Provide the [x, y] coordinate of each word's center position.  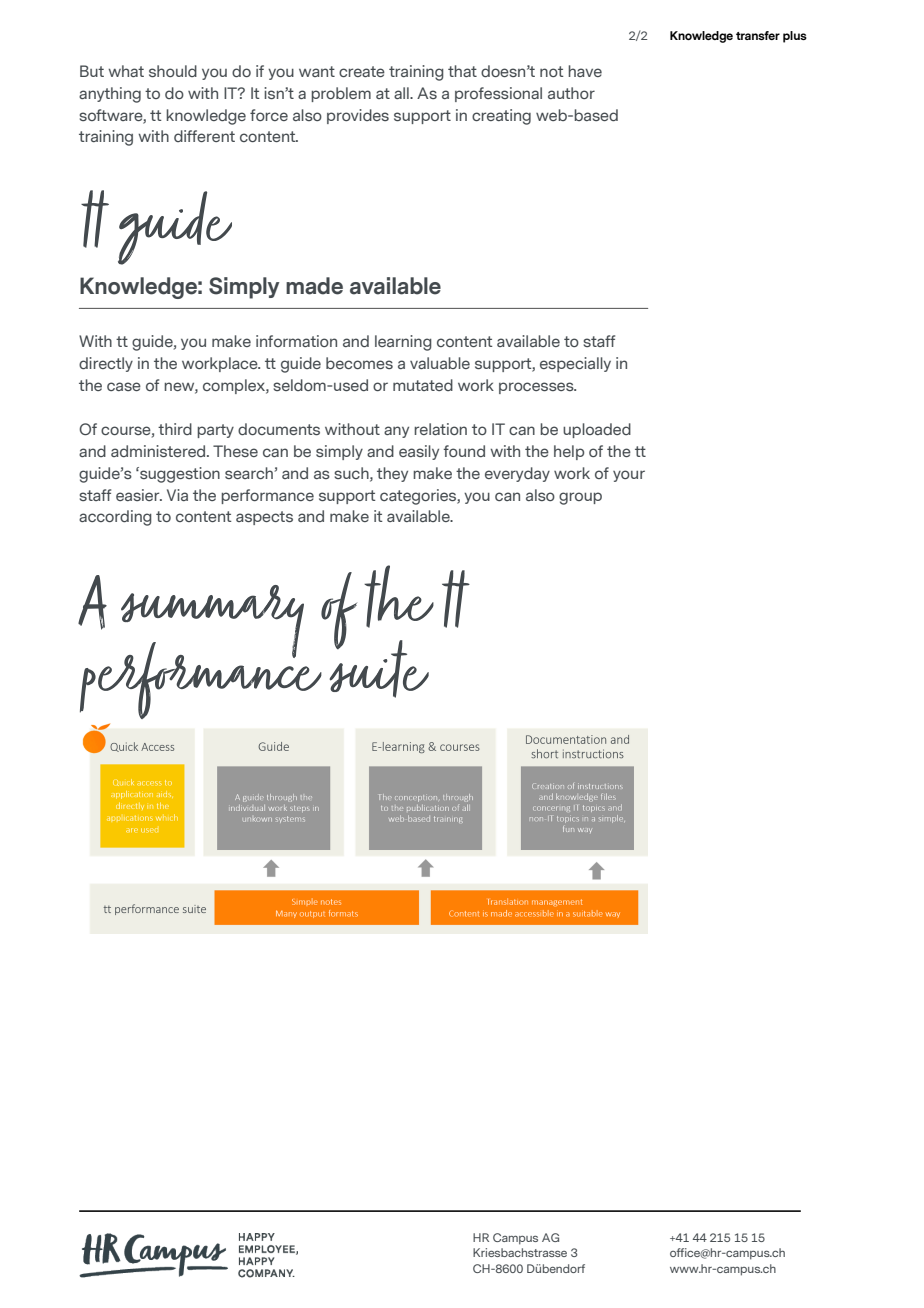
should [173, 71]
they [392, 474]
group [580, 498]
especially [575, 364]
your [629, 476]
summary [212, 623]
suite [379, 668]
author [571, 93]
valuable [440, 363]
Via [177, 495]
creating [501, 117]
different [204, 136]
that [462, 71]
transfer [758, 35]
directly [106, 364]
